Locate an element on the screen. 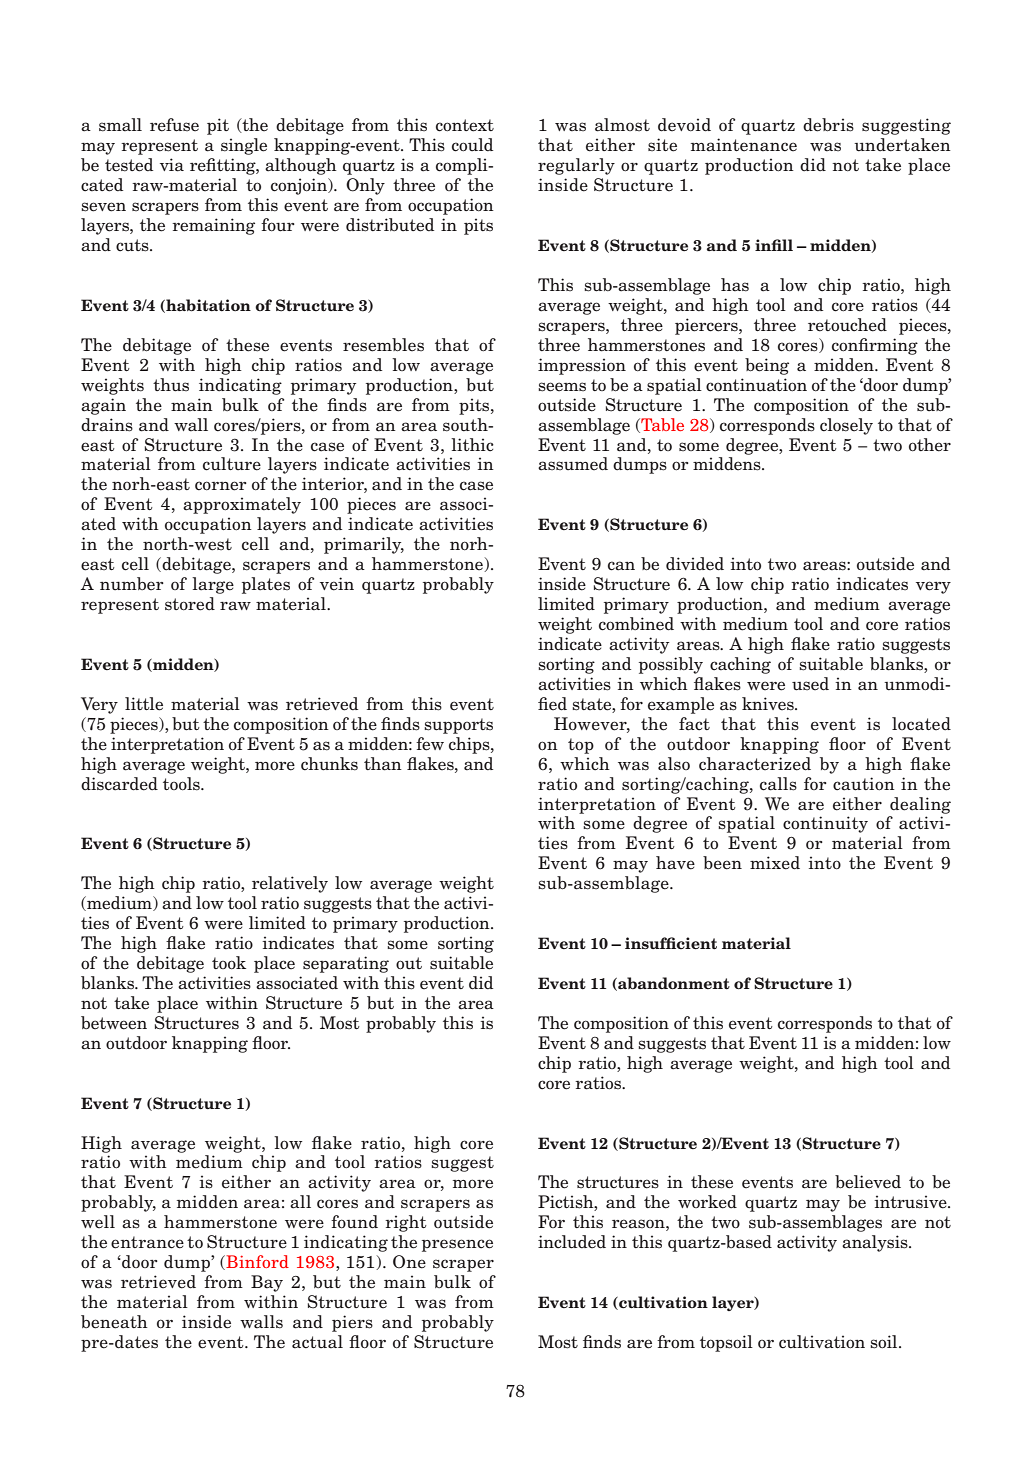 The image size is (1032, 1460). little is located at coordinates (144, 704).
